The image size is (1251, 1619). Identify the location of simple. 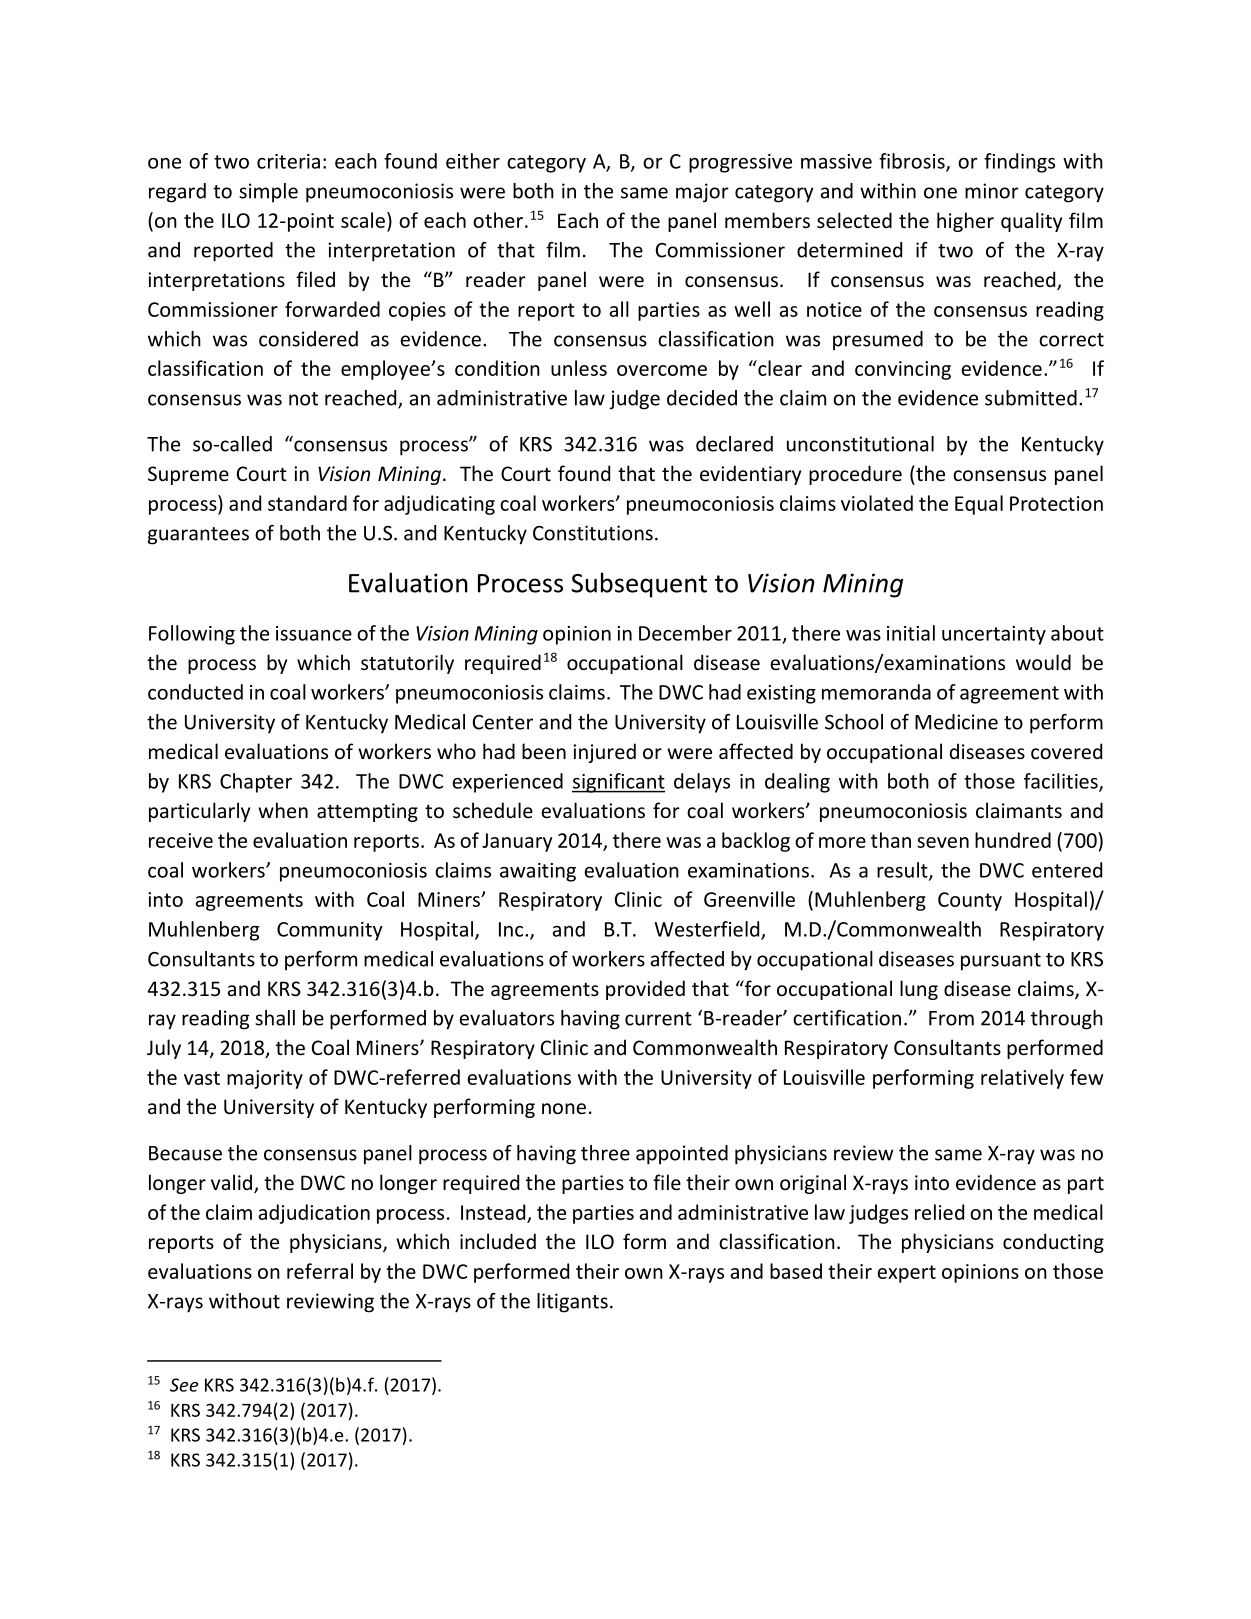
(268, 193).
